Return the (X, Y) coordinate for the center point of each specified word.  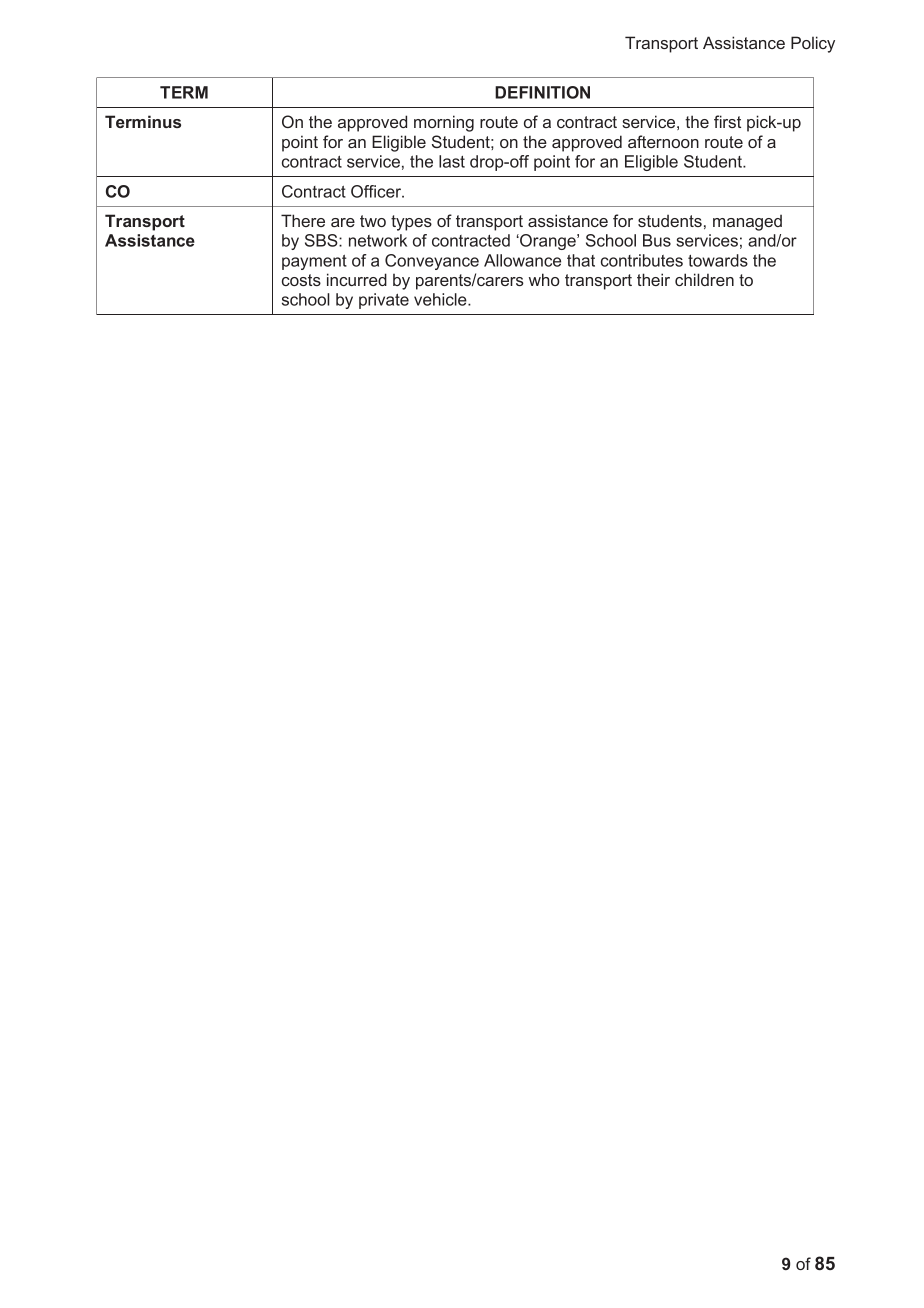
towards (718, 260)
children (704, 279)
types (411, 223)
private (384, 301)
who (544, 279)
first (727, 121)
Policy (813, 44)
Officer (377, 191)
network (378, 240)
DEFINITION (542, 92)
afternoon (663, 141)
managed (747, 223)
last (452, 161)
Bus (657, 240)
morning (444, 123)
